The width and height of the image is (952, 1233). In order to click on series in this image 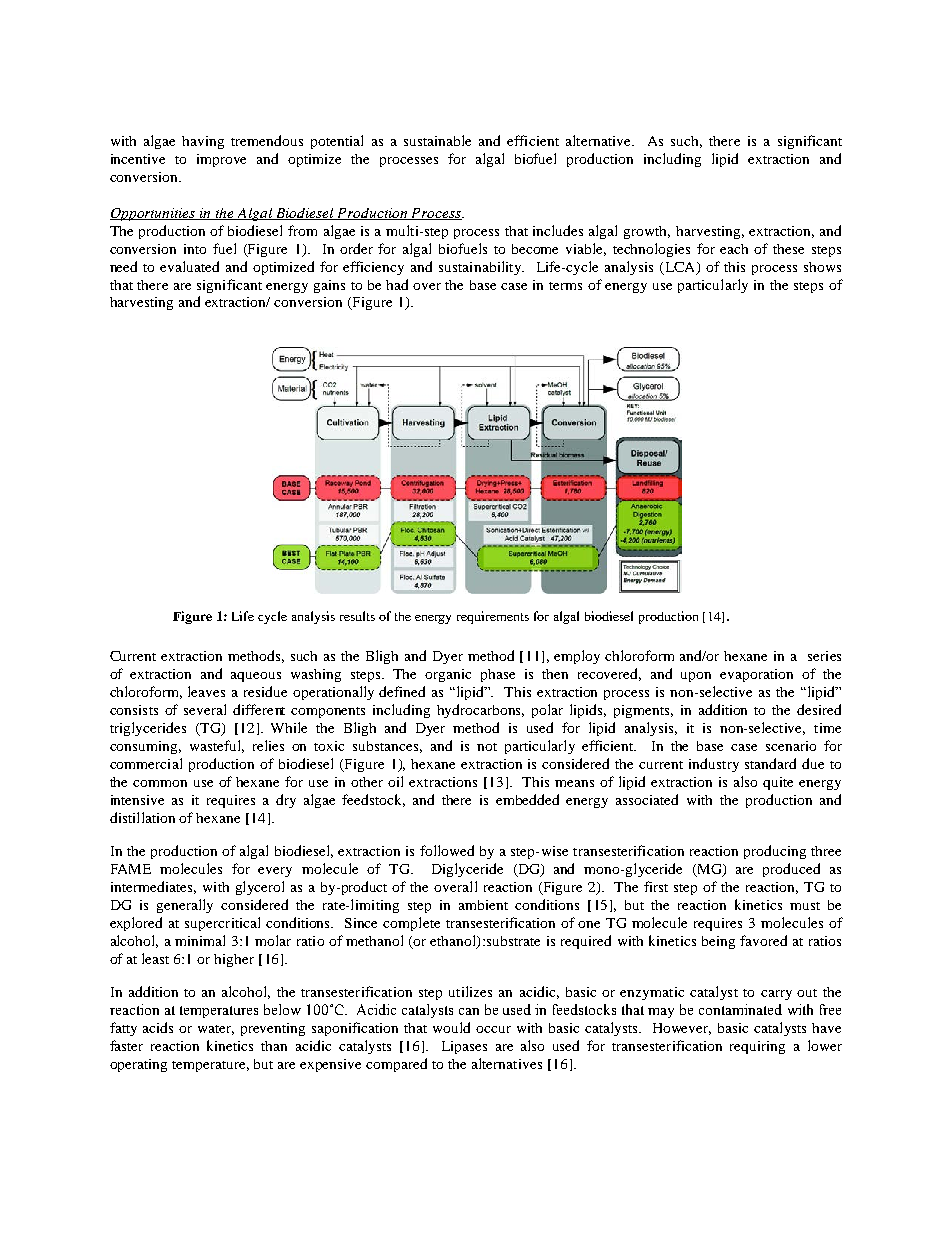, I will do `click(824, 656)`.
